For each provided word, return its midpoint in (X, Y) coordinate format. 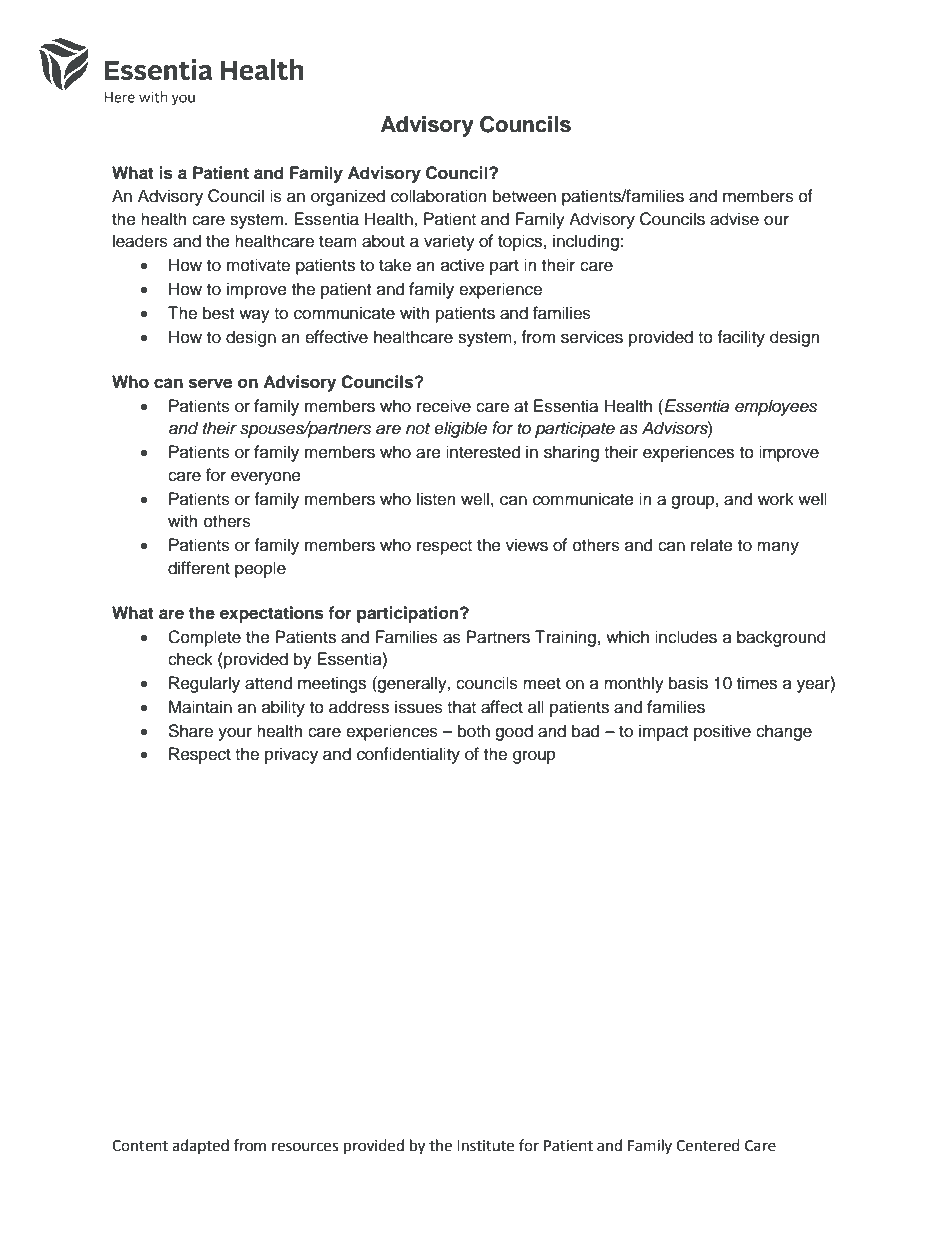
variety (449, 242)
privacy (291, 755)
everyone (266, 478)
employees (776, 407)
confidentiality (408, 755)
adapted (200, 1146)
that (461, 707)
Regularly (204, 684)
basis (688, 683)
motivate (258, 265)
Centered (708, 1145)
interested (483, 452)
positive (722, 732)
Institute (485, 1146)
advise (734, 219)
